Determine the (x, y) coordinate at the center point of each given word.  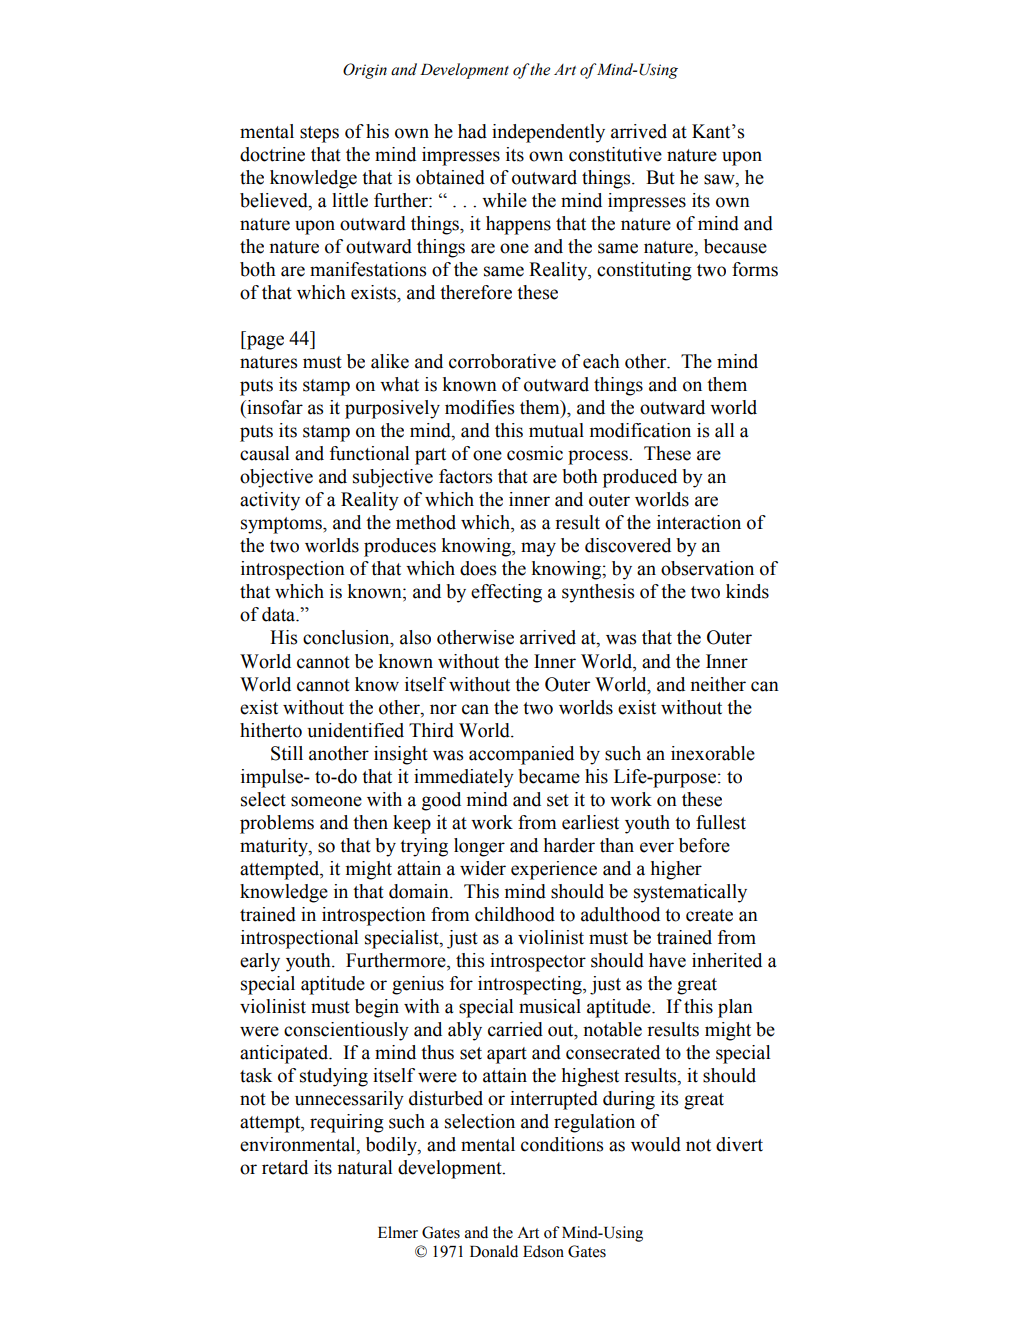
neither (718, 684)
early (260, 962)
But (660, 177)
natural (364, 1167)
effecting (506, 593)
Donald (494, 1251)
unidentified (355, 730)
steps (319, 134)
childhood (515, 914)
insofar (274, 407)
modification (640, 430)
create (709, 915)
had (472, 131)
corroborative (502, 361)
